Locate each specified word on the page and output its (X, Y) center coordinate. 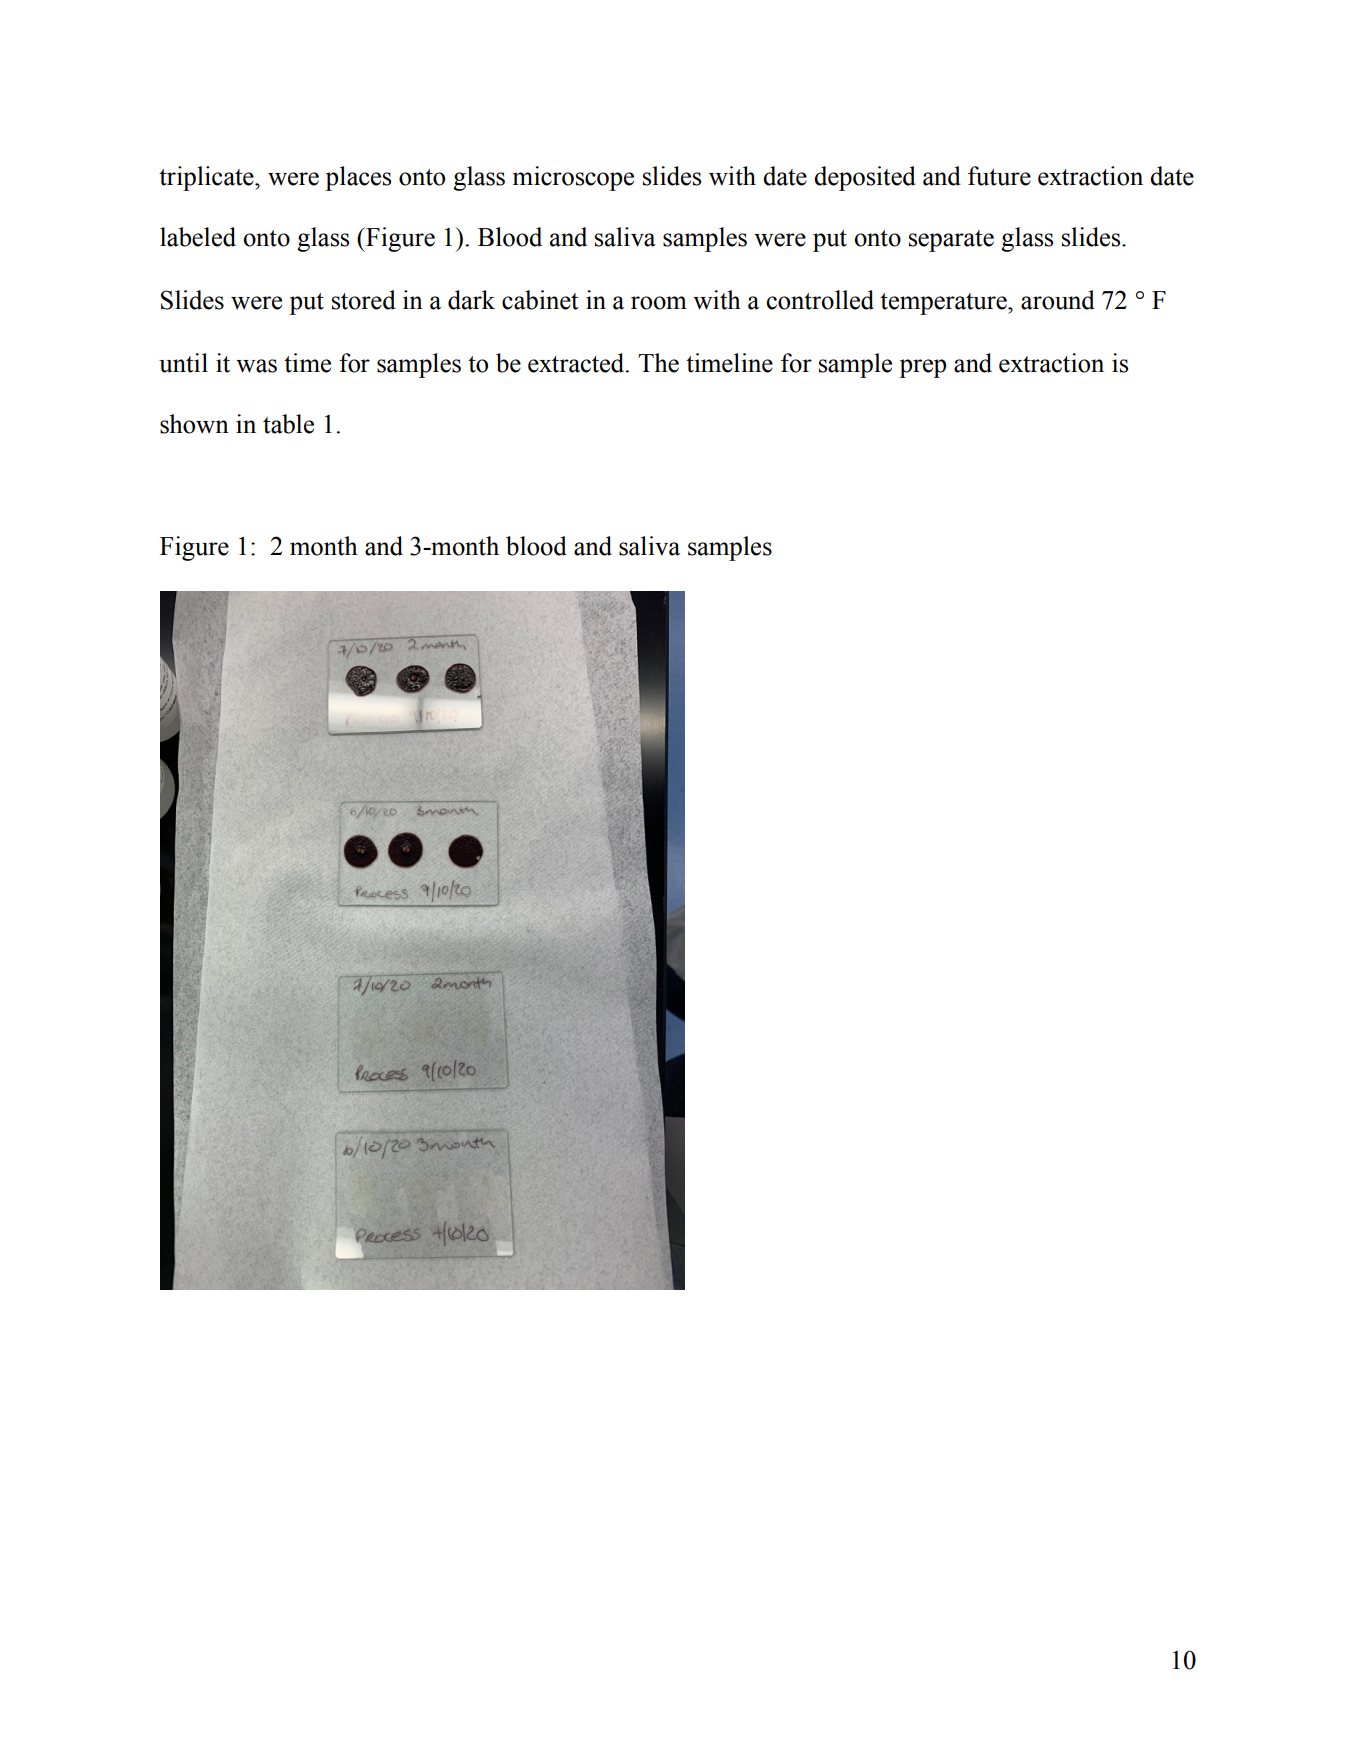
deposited (865, 178)
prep (922, 368)
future (999, 176)
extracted (577, 363)
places (358, 178)
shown (194, 424)
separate (951, 241)
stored (364, 300)
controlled (820, 300)
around (1058, 300)
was (256, 366)
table (288, 424)
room (659, 303)
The (658, 363)
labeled (198, 237)
